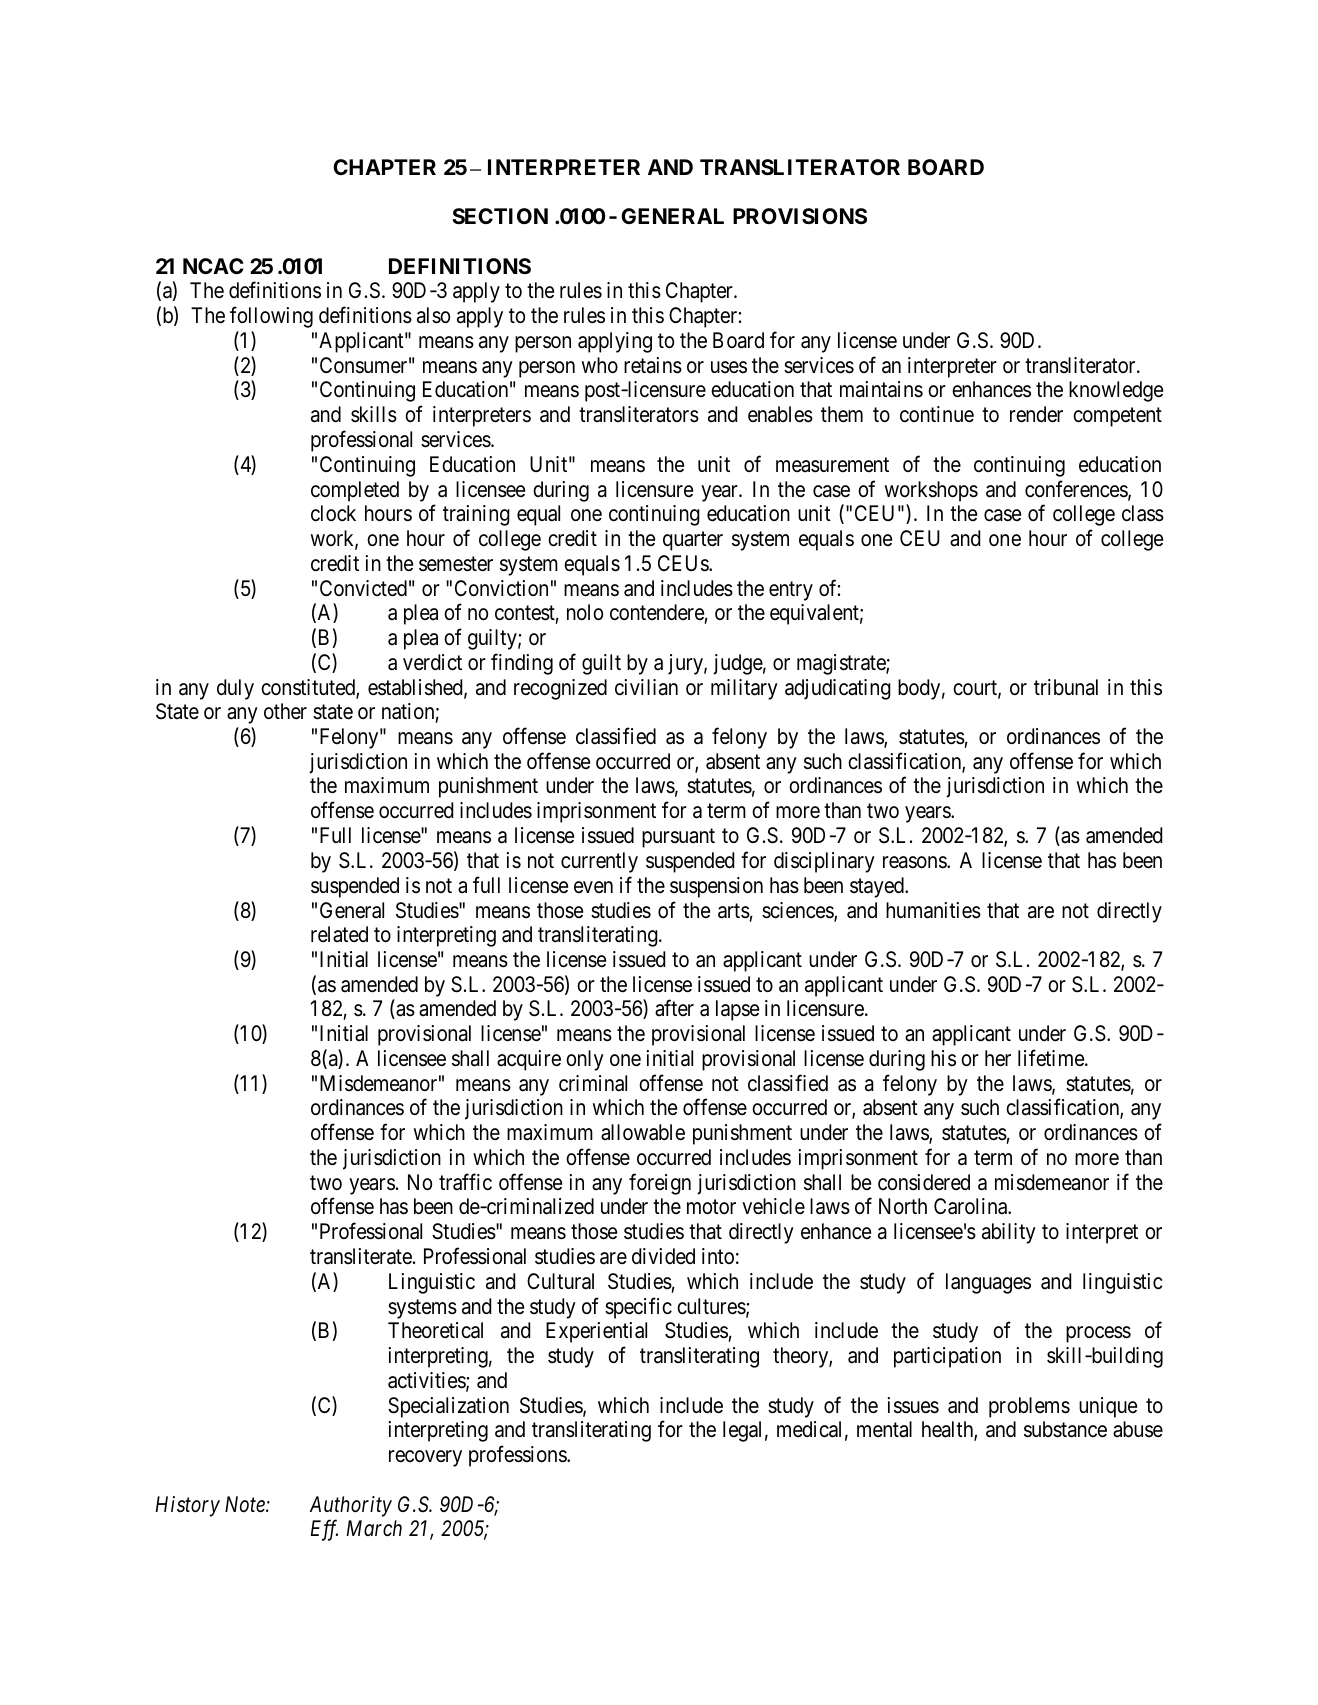  I want to click on related, so click(339, 934).
